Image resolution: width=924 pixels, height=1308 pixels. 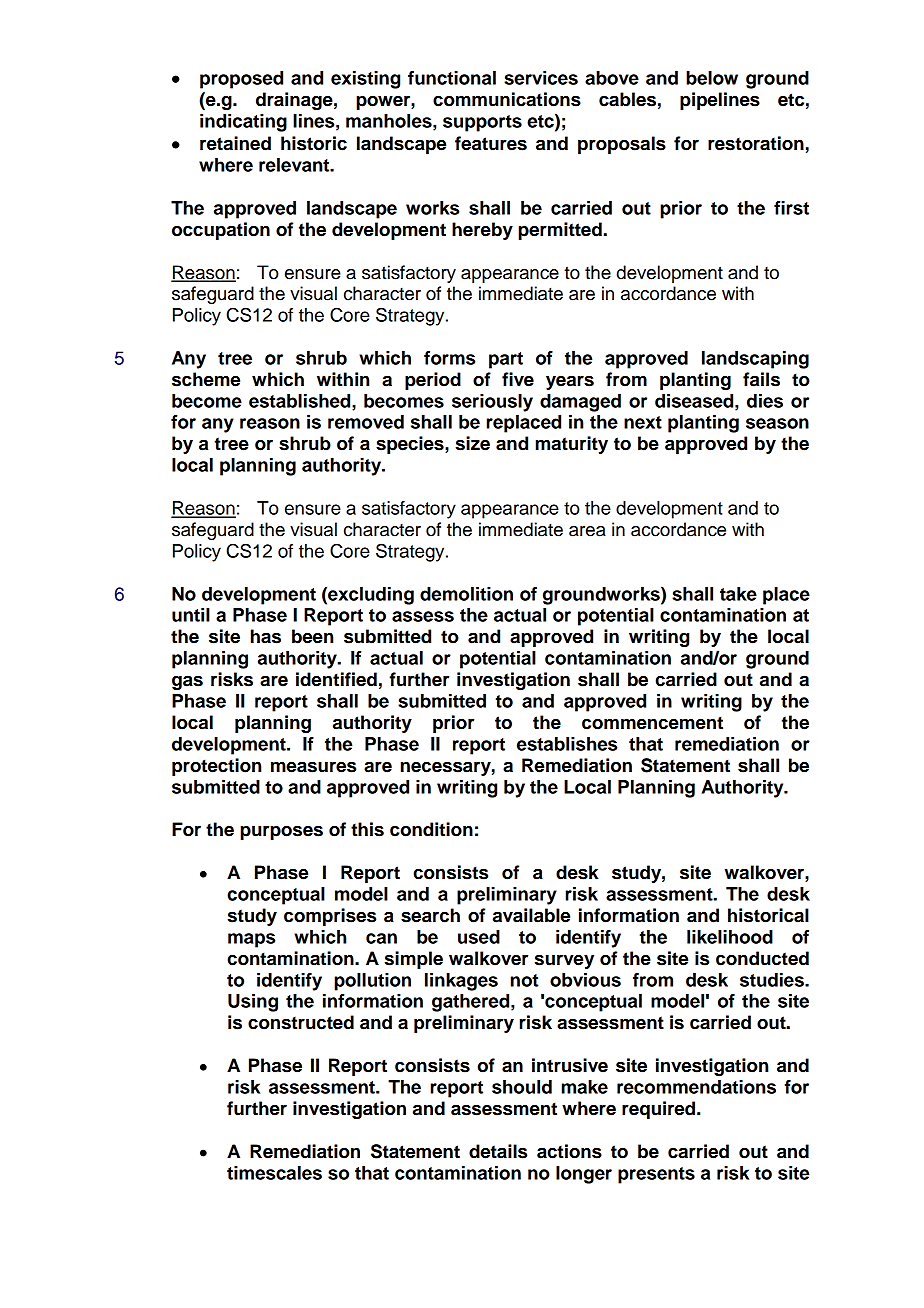 I want to click on landscaping, so click(x=755, y=360).
